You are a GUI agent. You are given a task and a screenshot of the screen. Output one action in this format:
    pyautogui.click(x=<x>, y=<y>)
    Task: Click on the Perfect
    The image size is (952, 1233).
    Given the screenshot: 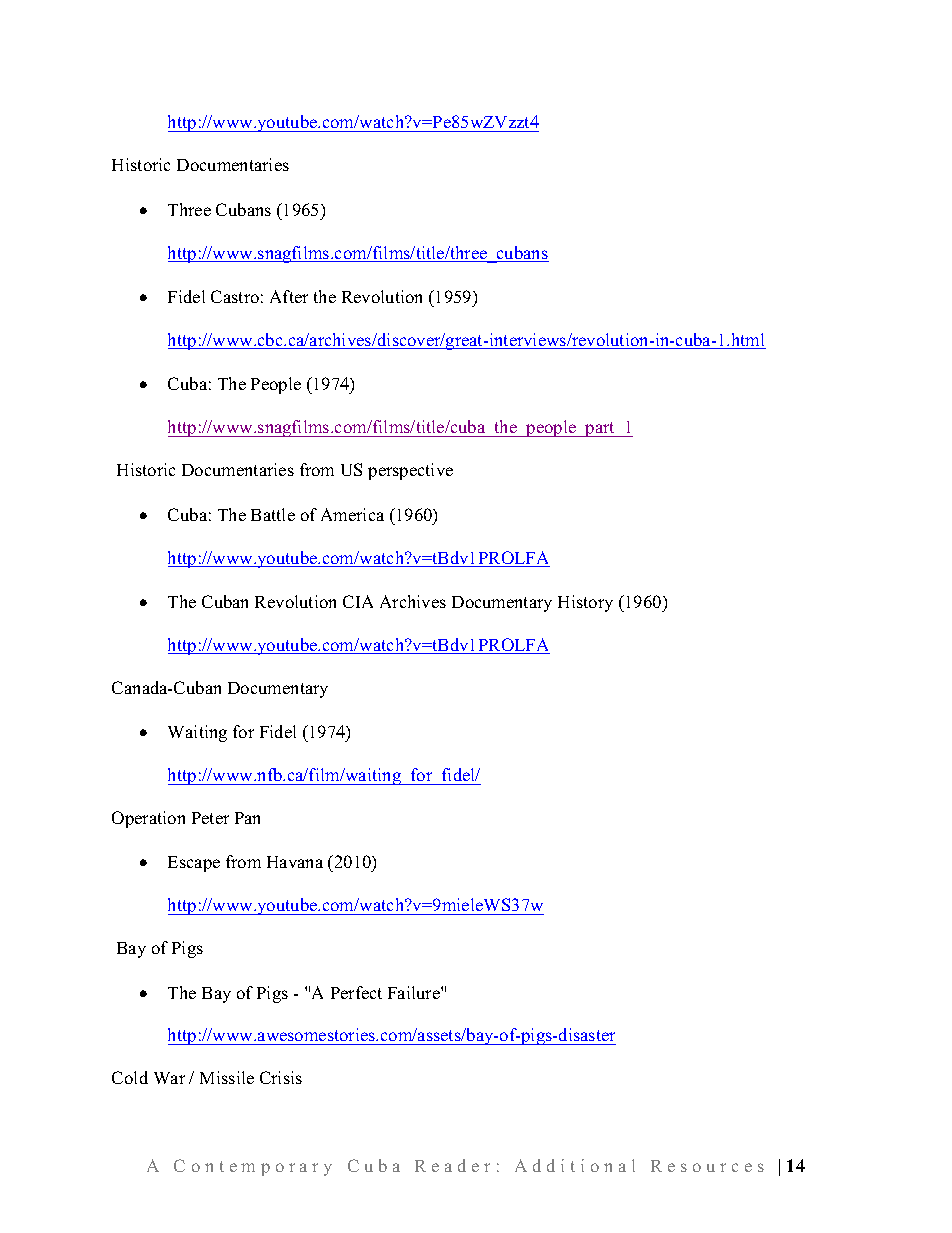 What is the action you would take?
    pyautogui.click(x=356, y=992)
